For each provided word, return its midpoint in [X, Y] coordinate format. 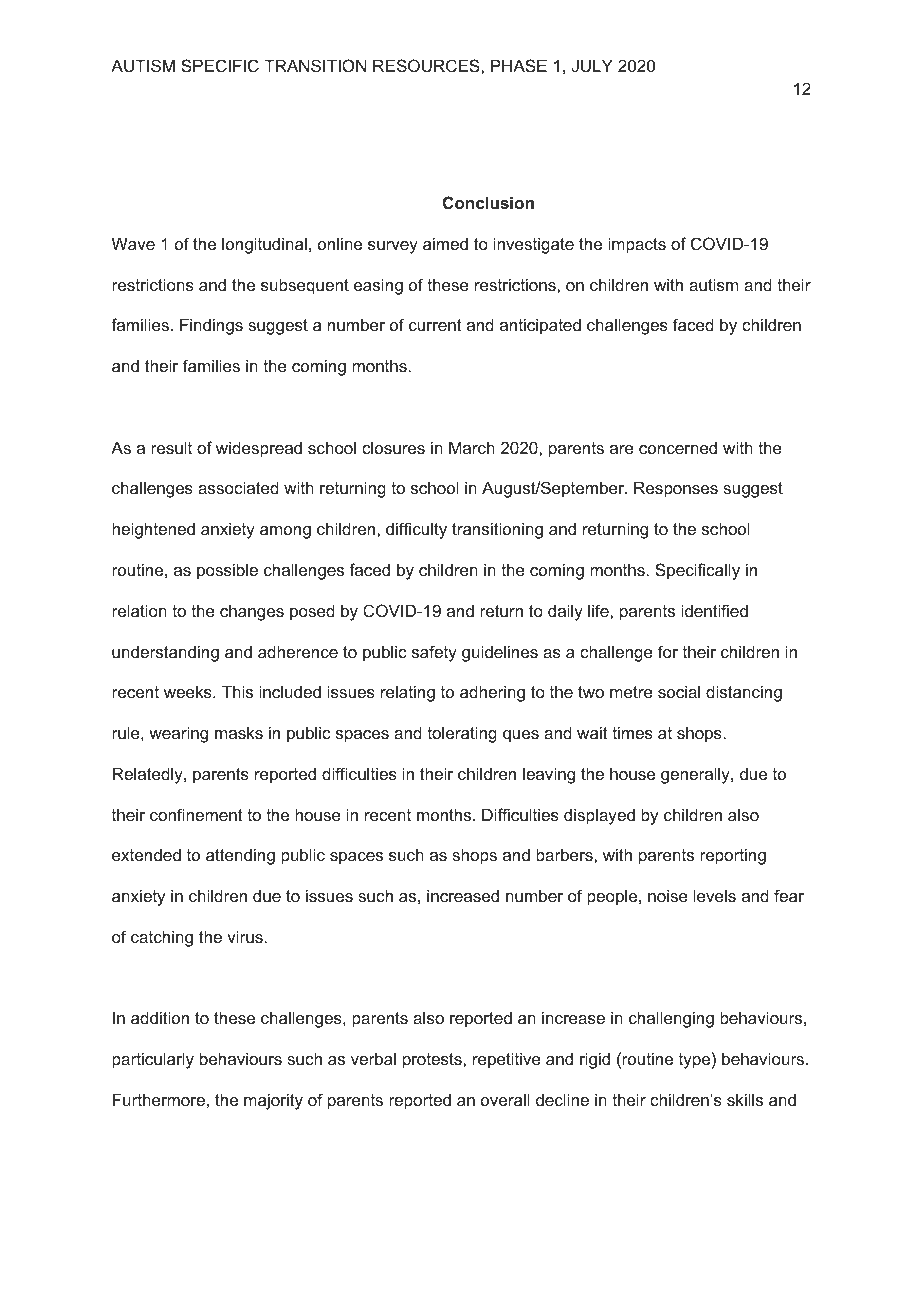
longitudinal [264, 245]
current [435, 325]
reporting [733, 856]
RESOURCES [427, 65]
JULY [592, 65]
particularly [153, 1060]
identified [714, 610]
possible [227, 571]
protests [433, 1061]
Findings [211, 326]
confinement [196, 814]
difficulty [416, 530]
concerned [678, 447]
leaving [549, 775]
